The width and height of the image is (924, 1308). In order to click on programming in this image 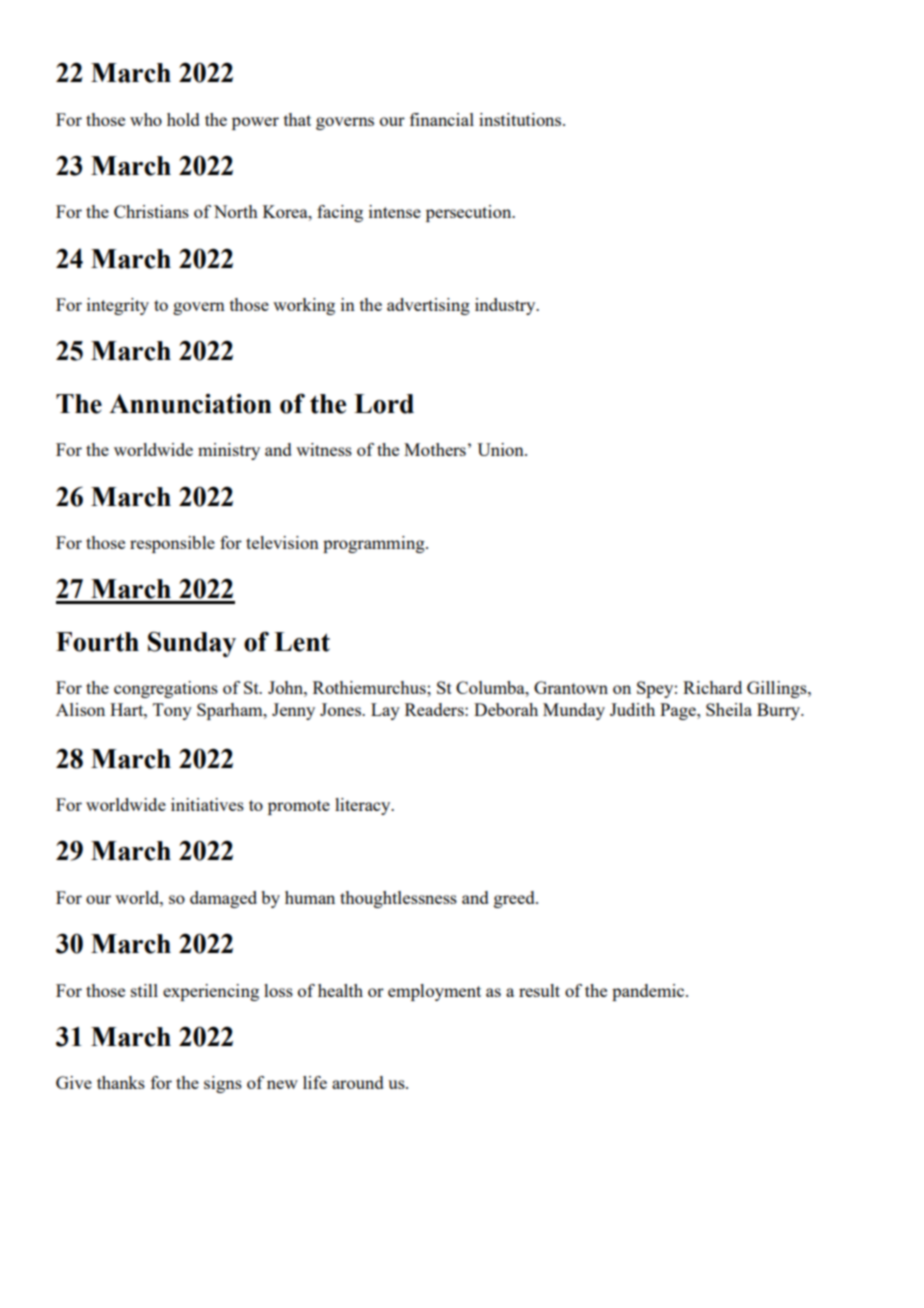, I will do `click(375, 544)`.
